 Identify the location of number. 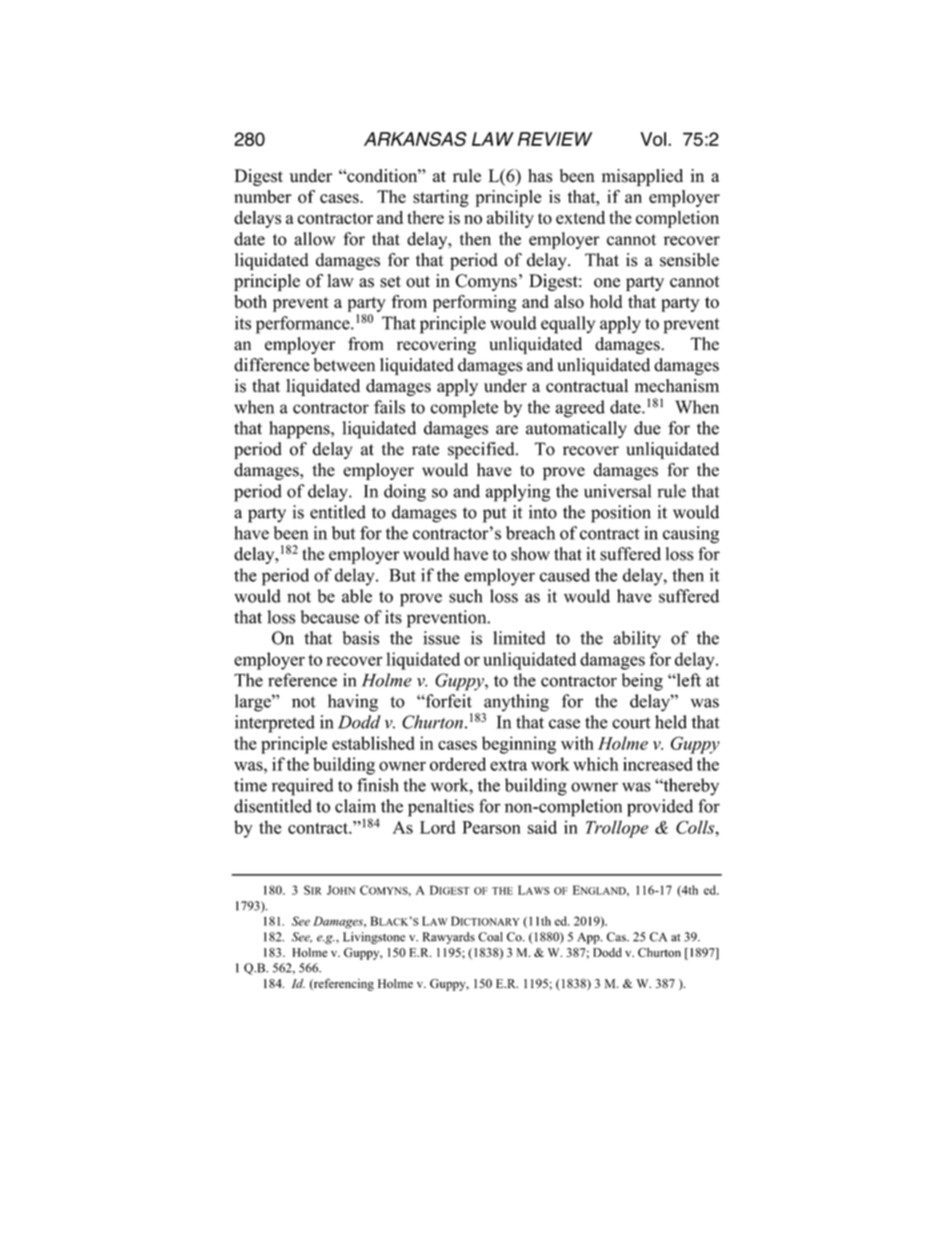
(262, 196).
